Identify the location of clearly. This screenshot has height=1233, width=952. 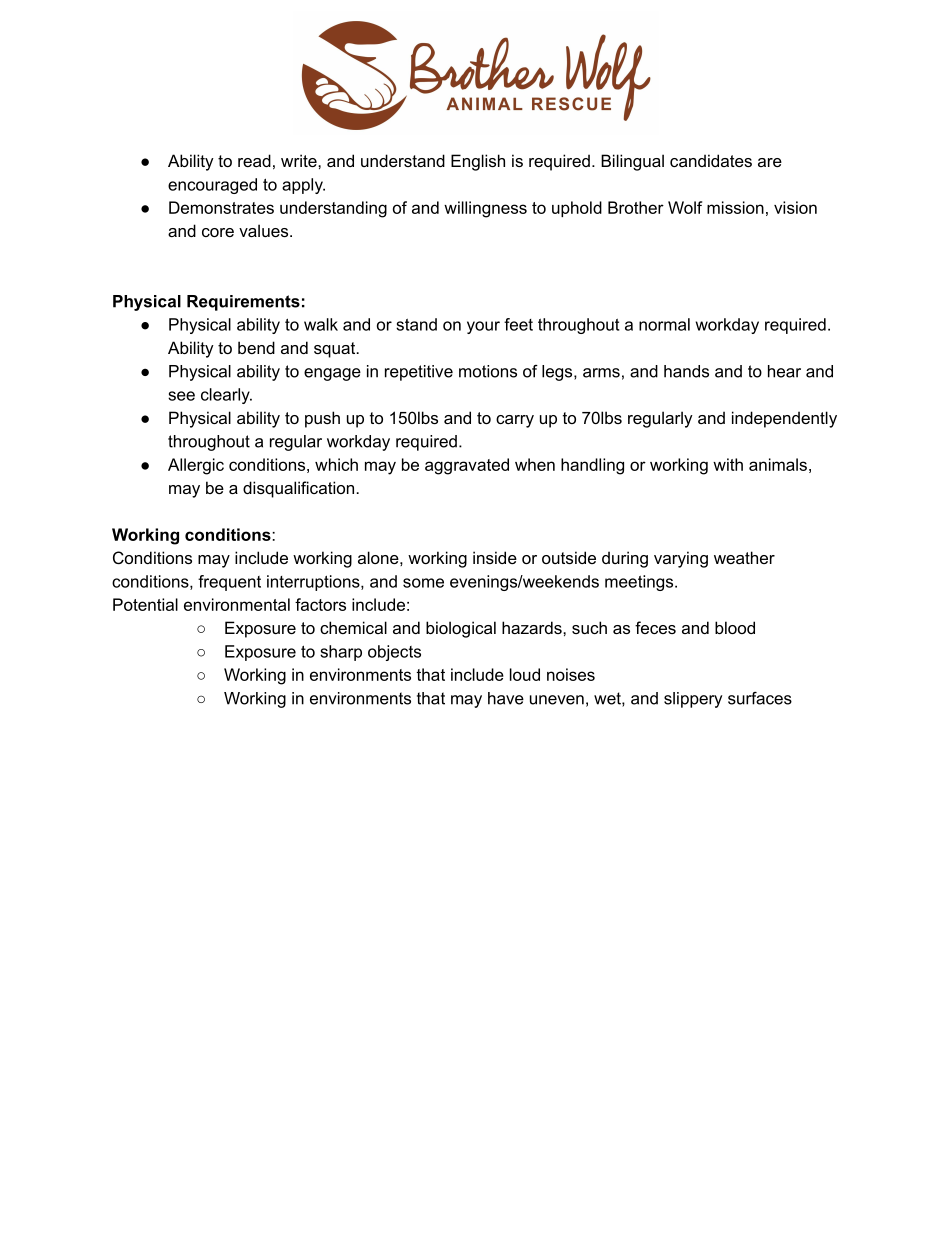
(226, 396).
